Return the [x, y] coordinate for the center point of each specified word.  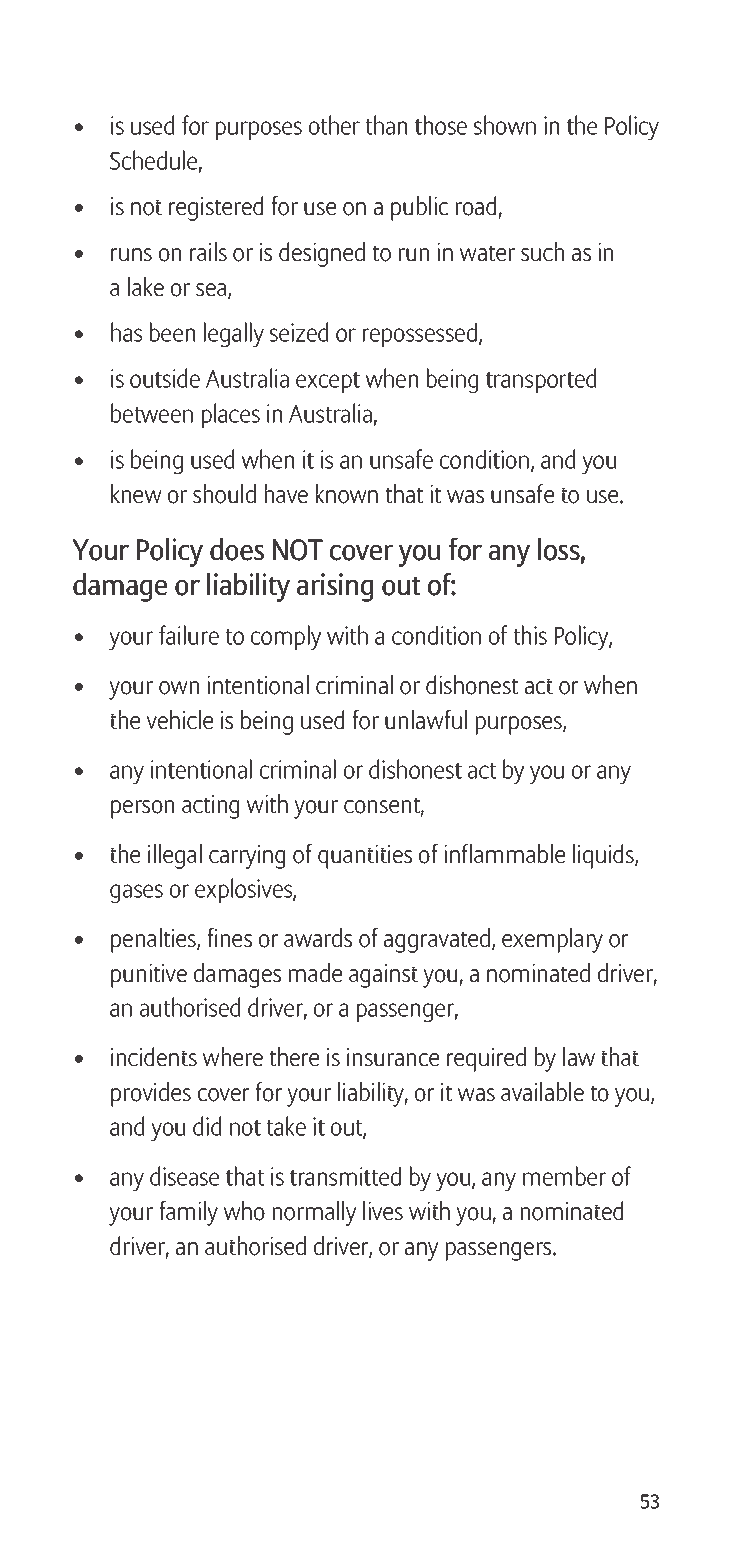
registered [216, 208]
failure [189, 635]
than [386, 125]
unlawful [426, 719]
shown [505, 125]
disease [184, 1176]
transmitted [345, 1176]
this [530, 635]
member [564, 1176]
